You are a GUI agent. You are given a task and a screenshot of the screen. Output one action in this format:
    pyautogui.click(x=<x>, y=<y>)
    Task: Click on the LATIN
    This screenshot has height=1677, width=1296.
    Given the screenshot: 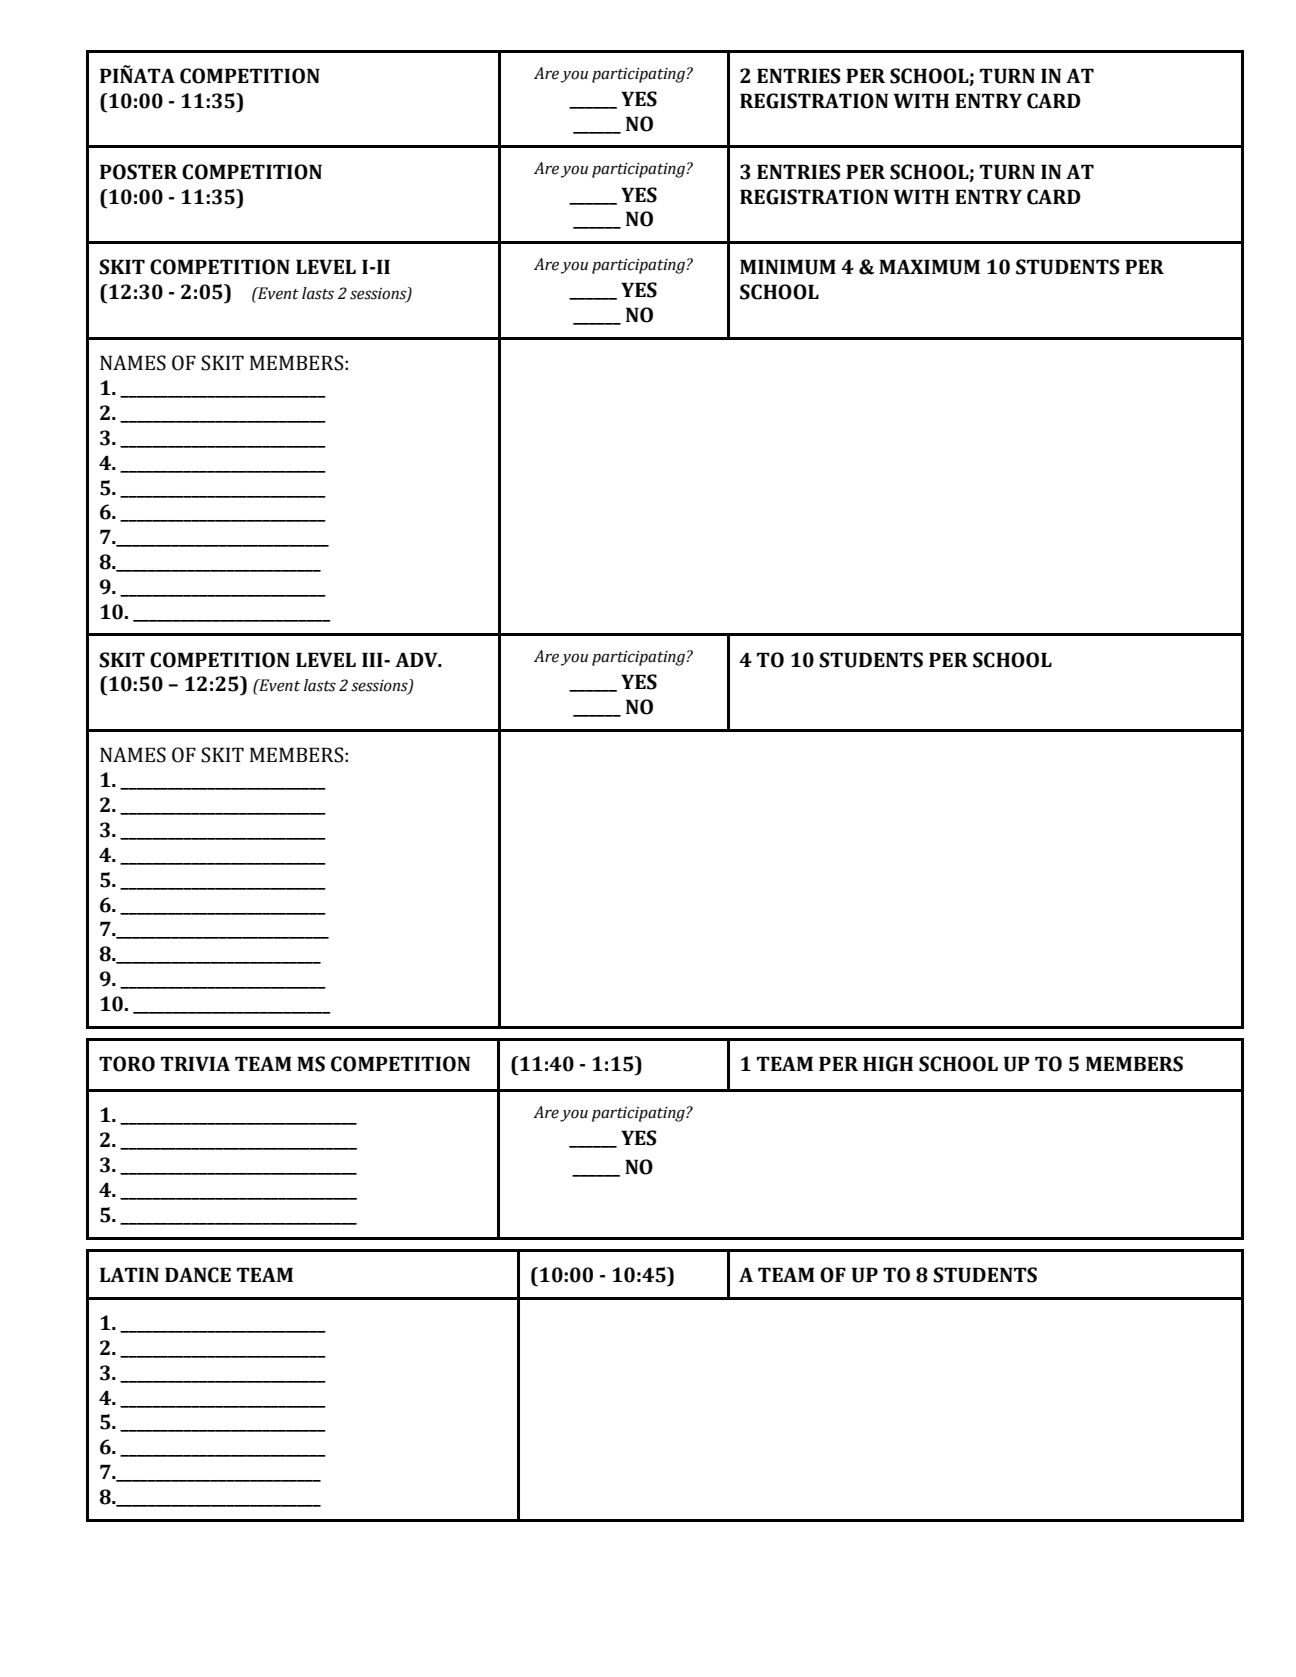 What is the action you would take?
    pyautogui.click(x=129, y=1274)
